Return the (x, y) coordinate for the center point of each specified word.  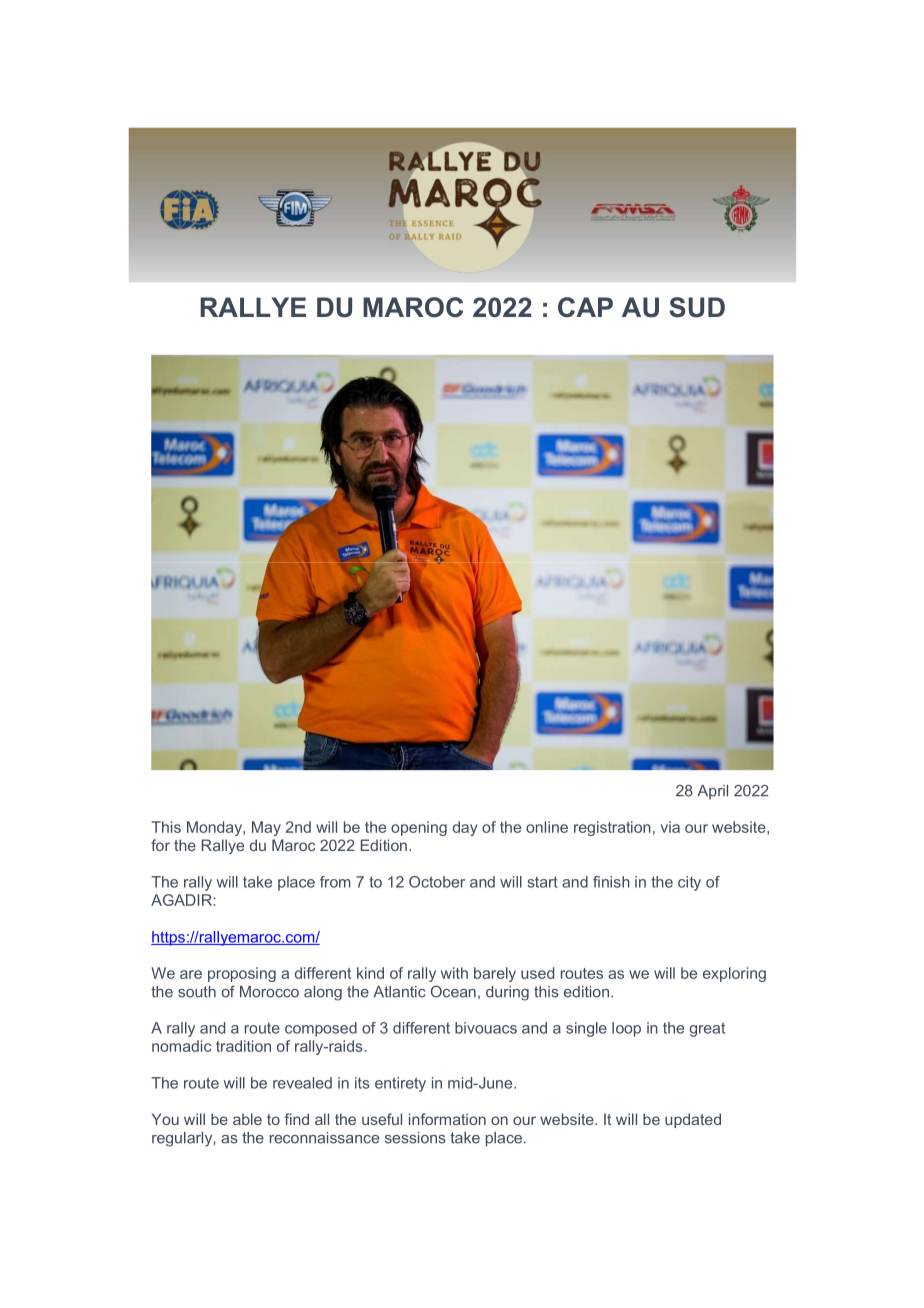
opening (419, 828)
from (335, 882)
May (266, 828)
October (437, 882)
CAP (585, 307)
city (689, 883)
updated (693, 1120)
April (713, 792)
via (670, 827)
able (247, 1119)
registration (612, 828)
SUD (697, 307)
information (447, 1119)
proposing (242, 974)
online (547, 827)
